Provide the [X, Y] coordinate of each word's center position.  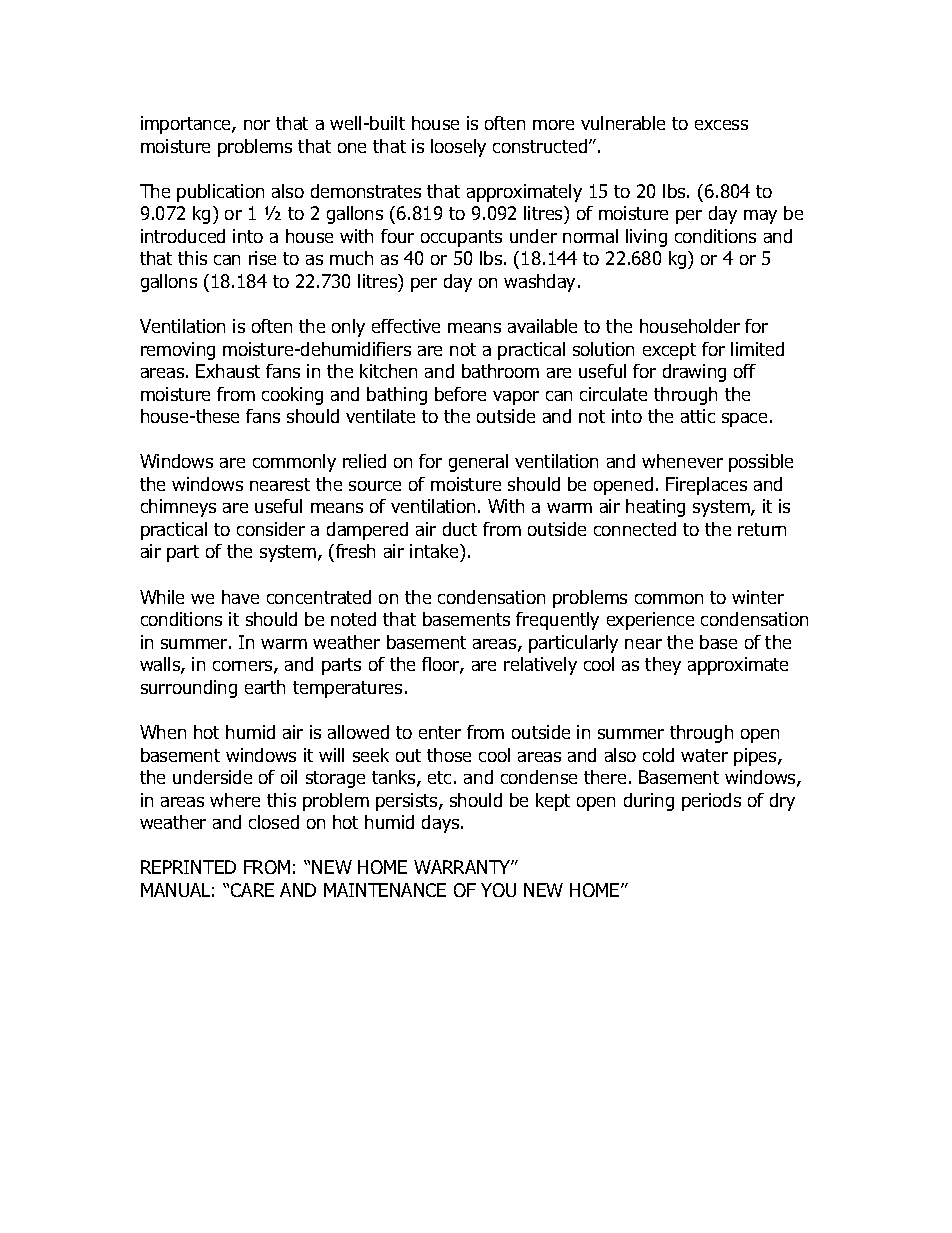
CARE [252, 890]
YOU [498, 890]
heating [655, 508]
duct [460, 529]
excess [721, 125]
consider [271, 529]
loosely [458, 148]
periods [711, 802]
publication [220, 193]
